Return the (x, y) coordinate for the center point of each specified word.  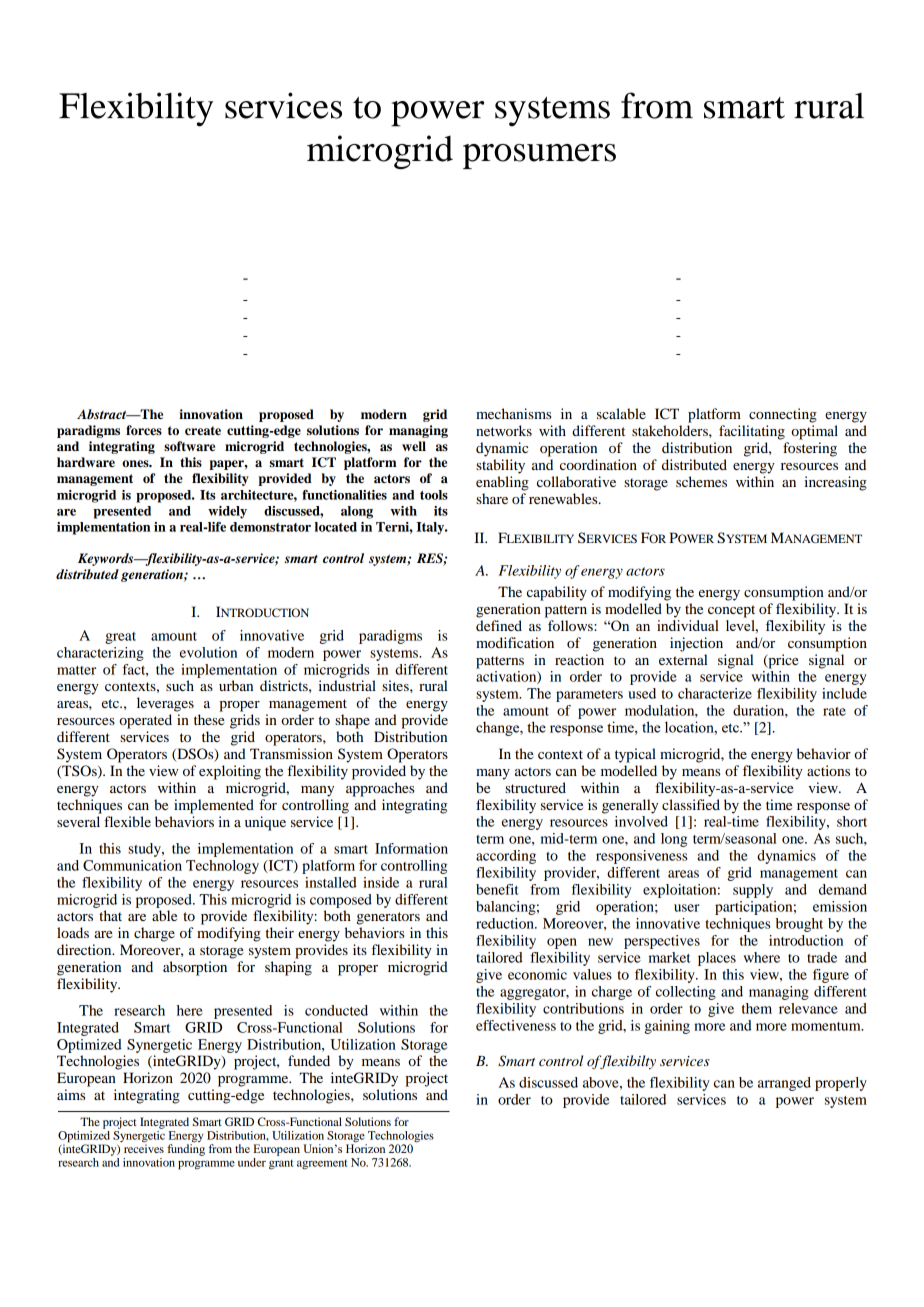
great (120, 638)
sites (396, 685)
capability (557, 593)
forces (144, 430)
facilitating (752, 432)
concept (731, 611)
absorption (195, 968)
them (757, 1008)
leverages (165, 704)
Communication (132, 865)
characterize (715, 693)
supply (753, 891)
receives (144, 1147)
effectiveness (516, 1025)
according (506, 857)
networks (504, 430)
